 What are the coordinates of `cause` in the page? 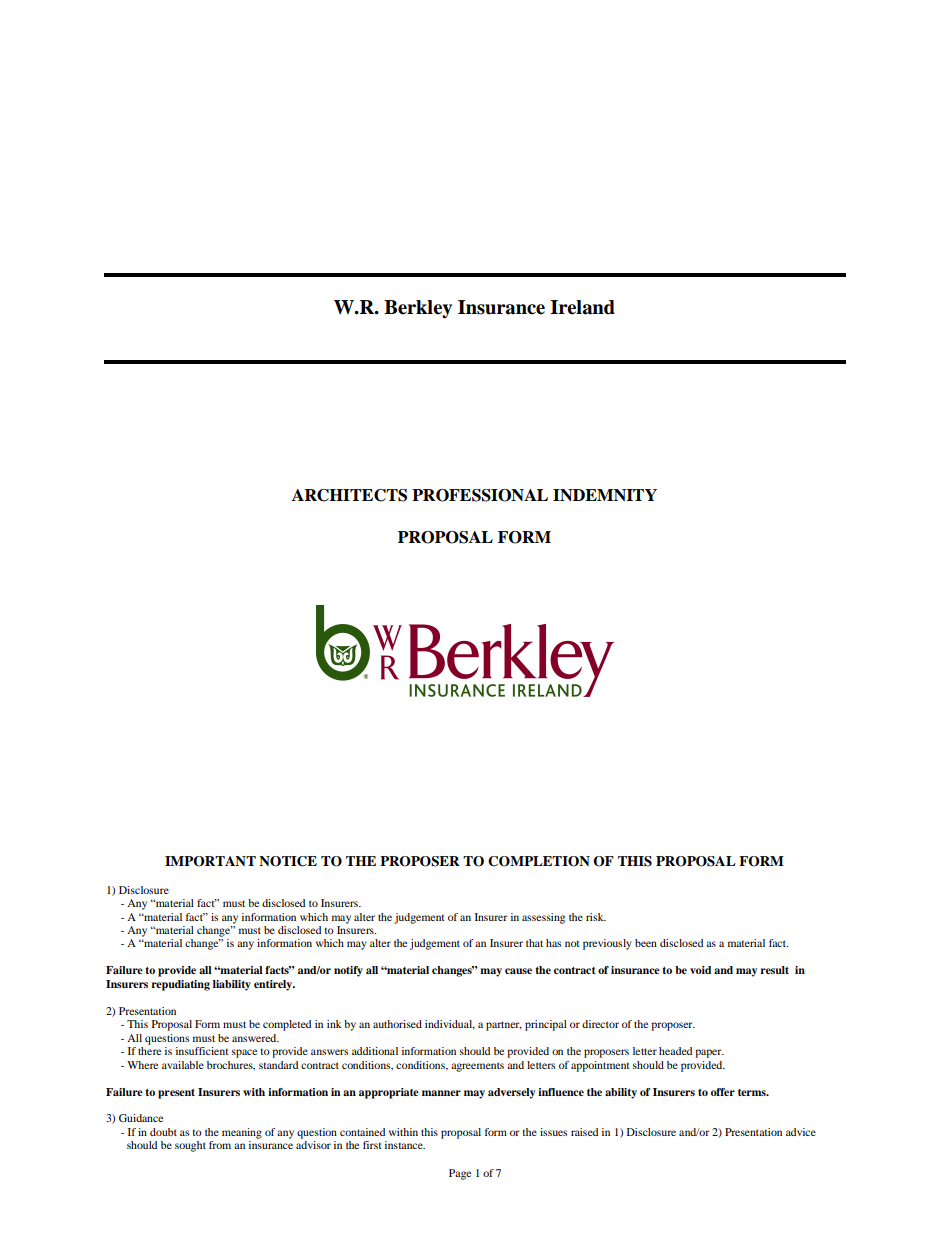 It's located at (518, 971).
